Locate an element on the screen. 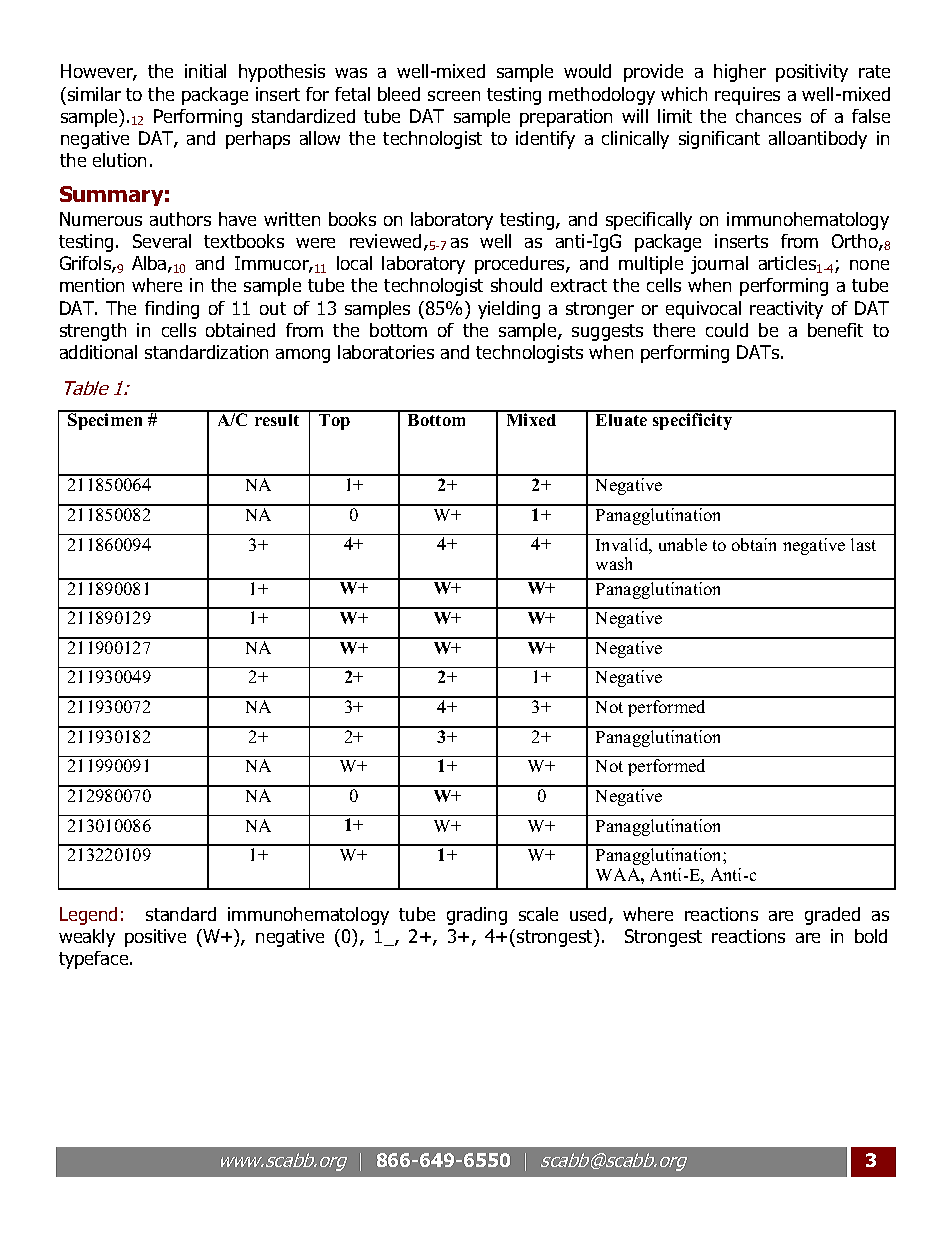  additional is located at coordinates (98, 352).
